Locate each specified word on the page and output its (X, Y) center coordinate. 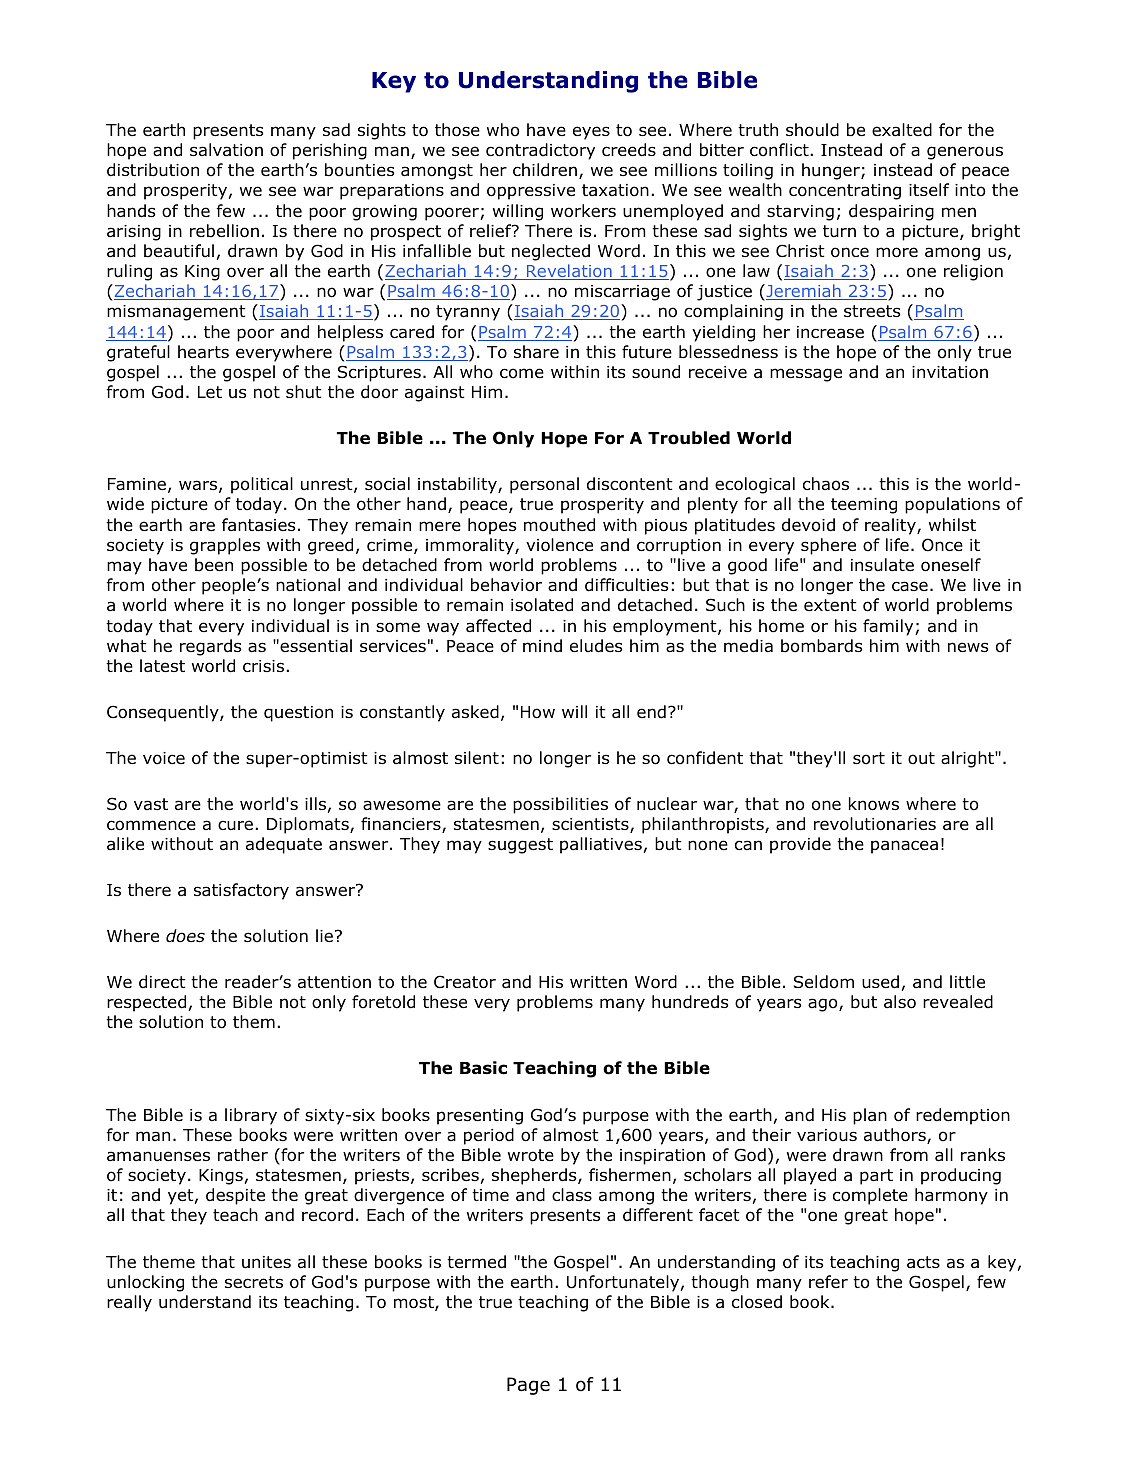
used (880, 982)
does (185, 936)
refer (828, 1281)
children (545, 170)
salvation (226, 150)
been (214, 565)
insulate (882, 565)
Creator (465, 982)
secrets (254, 1282)
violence (559, 545)
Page (528, 1386)
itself (929, 190)
